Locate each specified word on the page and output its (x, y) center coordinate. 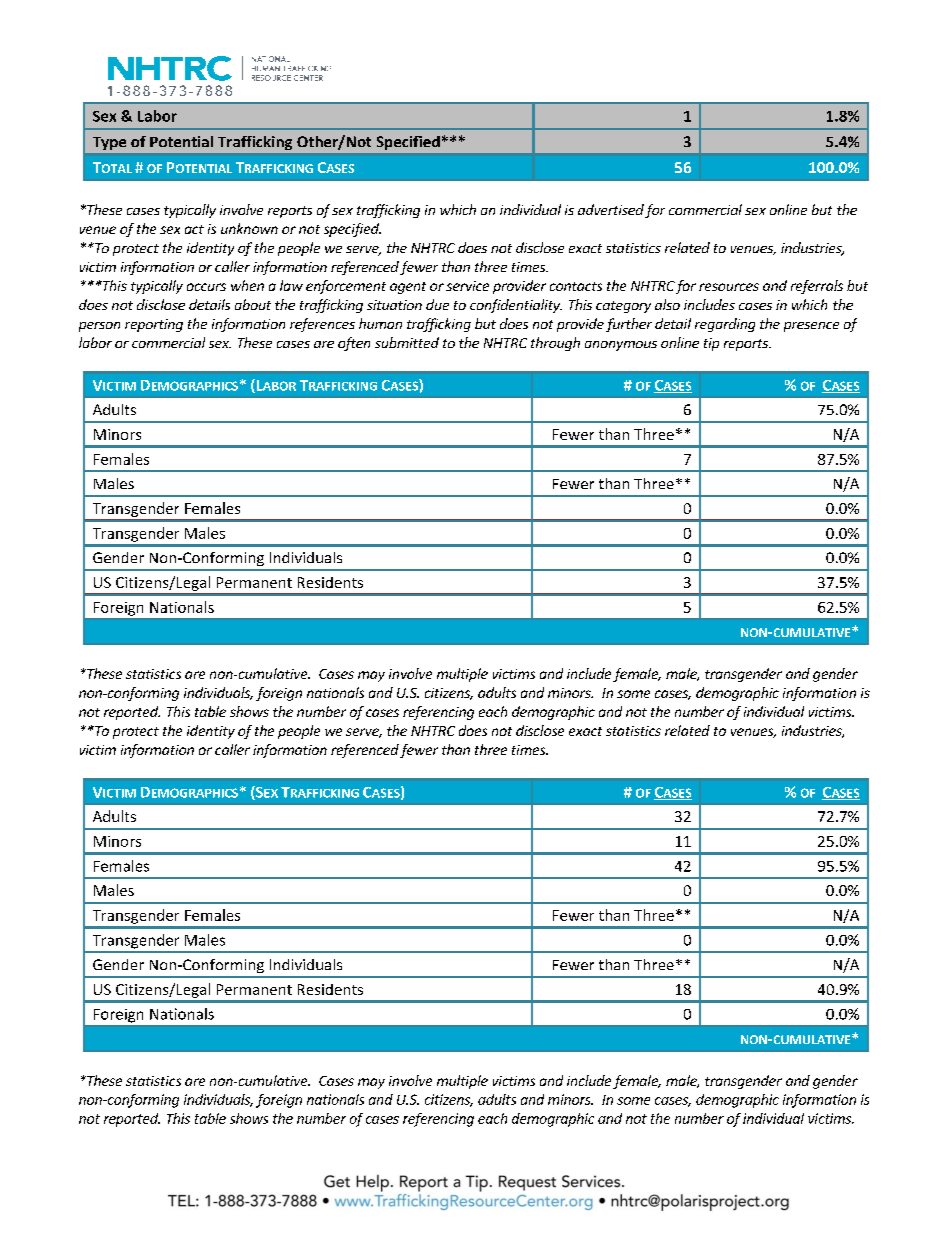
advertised (611, 209)
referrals (817, 287)
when (247, 285)
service (467, 286)
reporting (154, 325)
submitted (407, 342)
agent (408, 288)
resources (729, 287)
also (667, 304)
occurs (206, 287)
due (437, 304)
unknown (249, 228)
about (253, 304)
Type (109, 143)
